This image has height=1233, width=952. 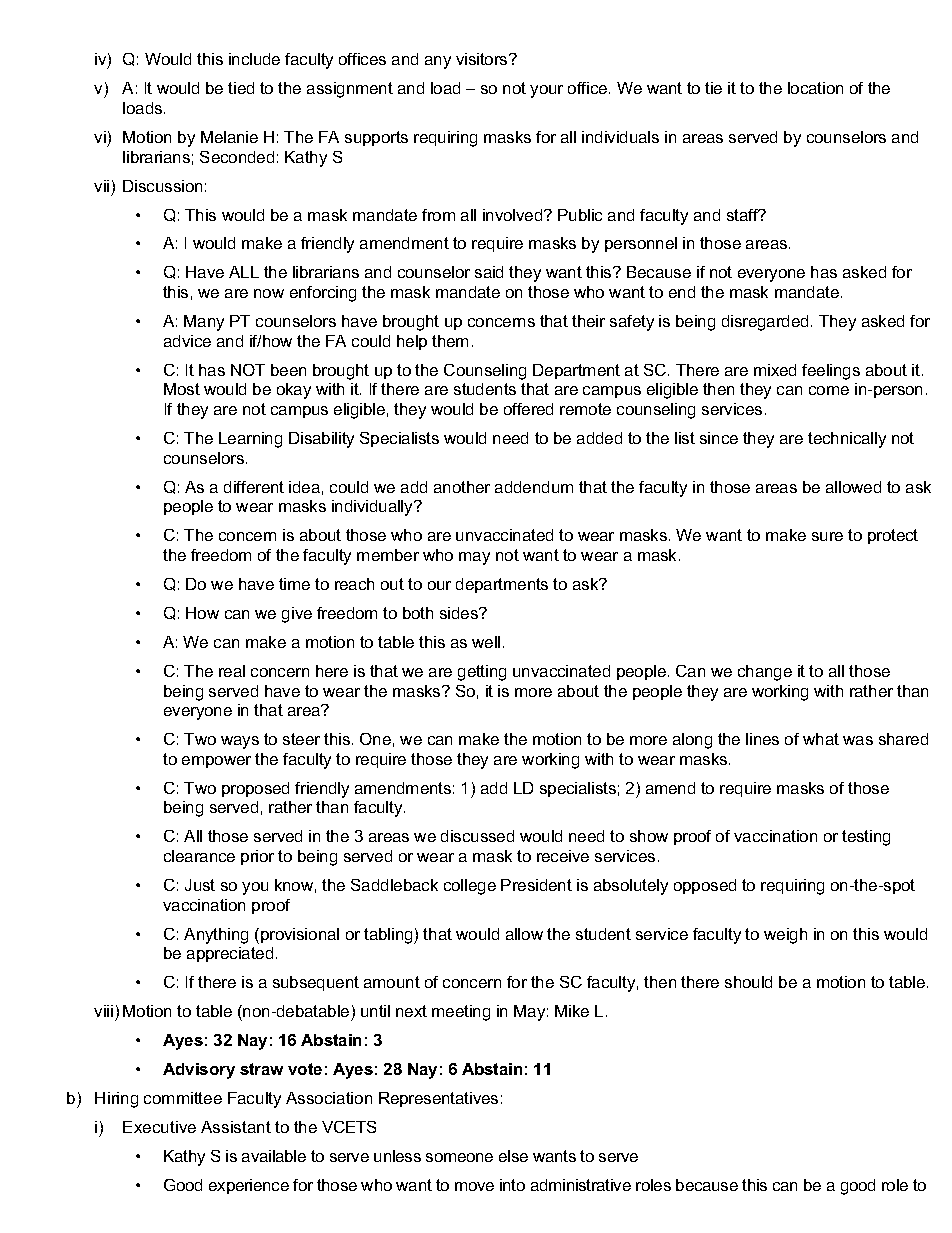 I want to click on change, so click(x=765, y=673).
